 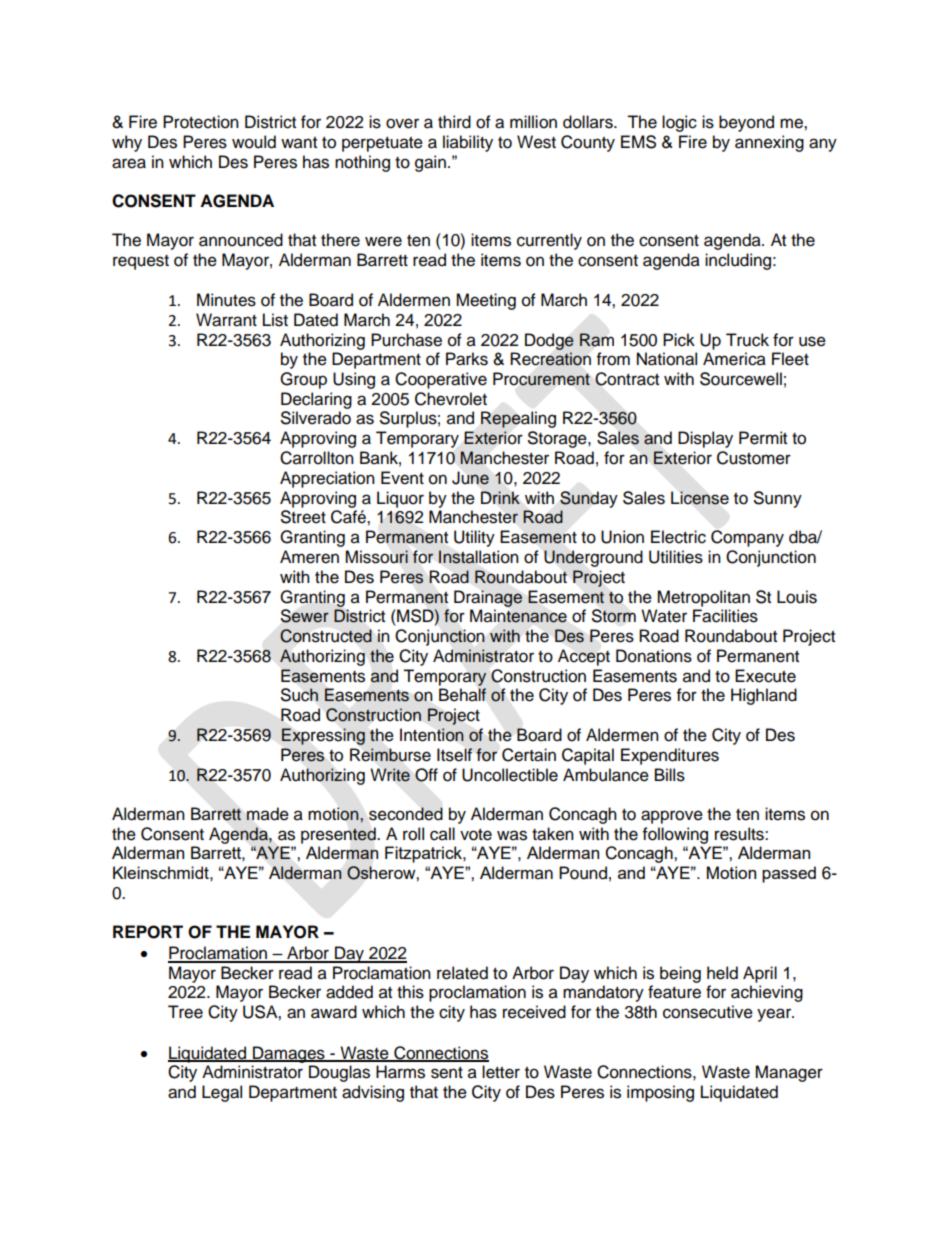 What do you see at coordinates (222, 1093) in the screenshot?
I see `Legal` at bounding box center [222, 1093].
